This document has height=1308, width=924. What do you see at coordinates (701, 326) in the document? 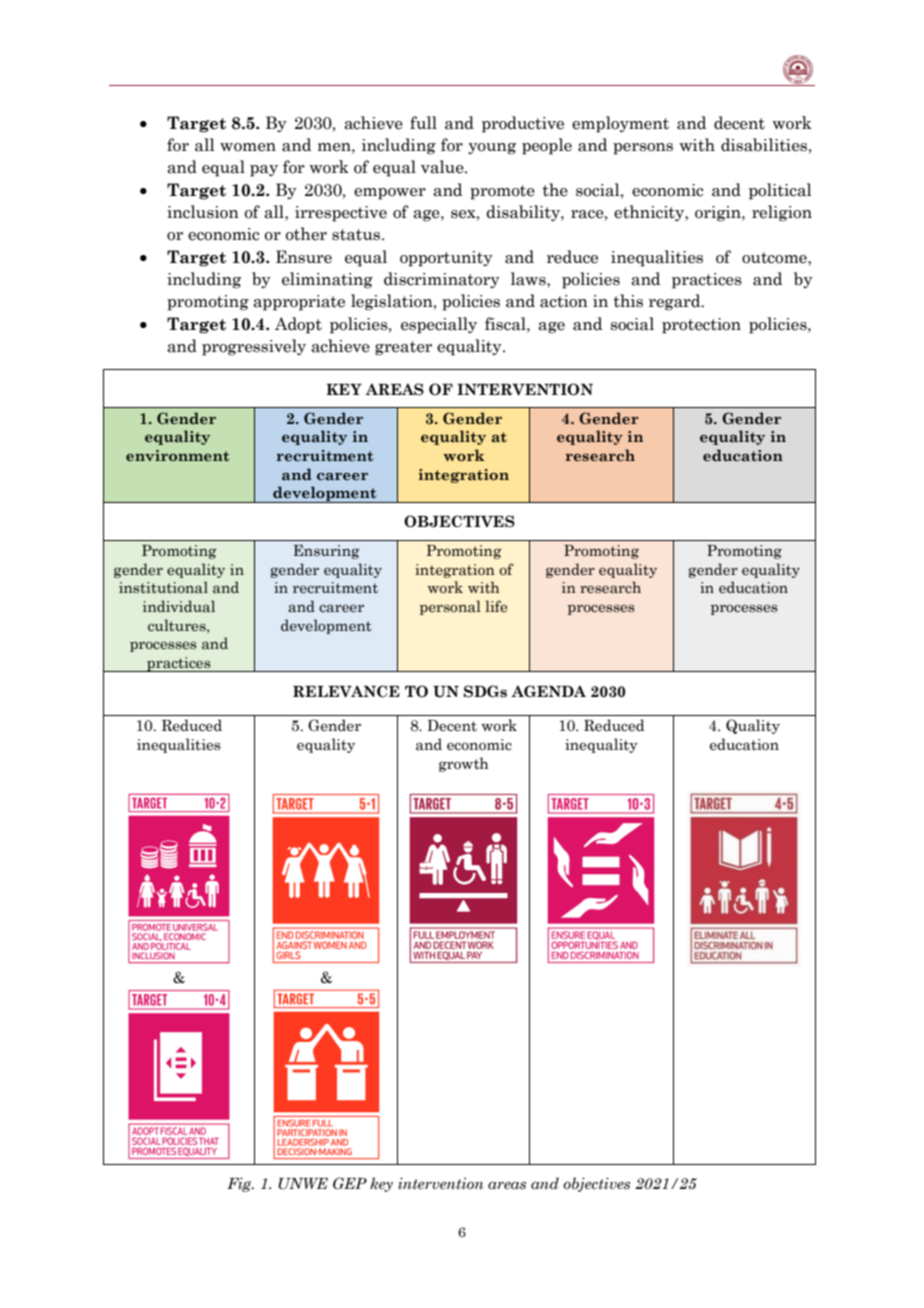
I see `protection` at bounding box center [701, 326].
